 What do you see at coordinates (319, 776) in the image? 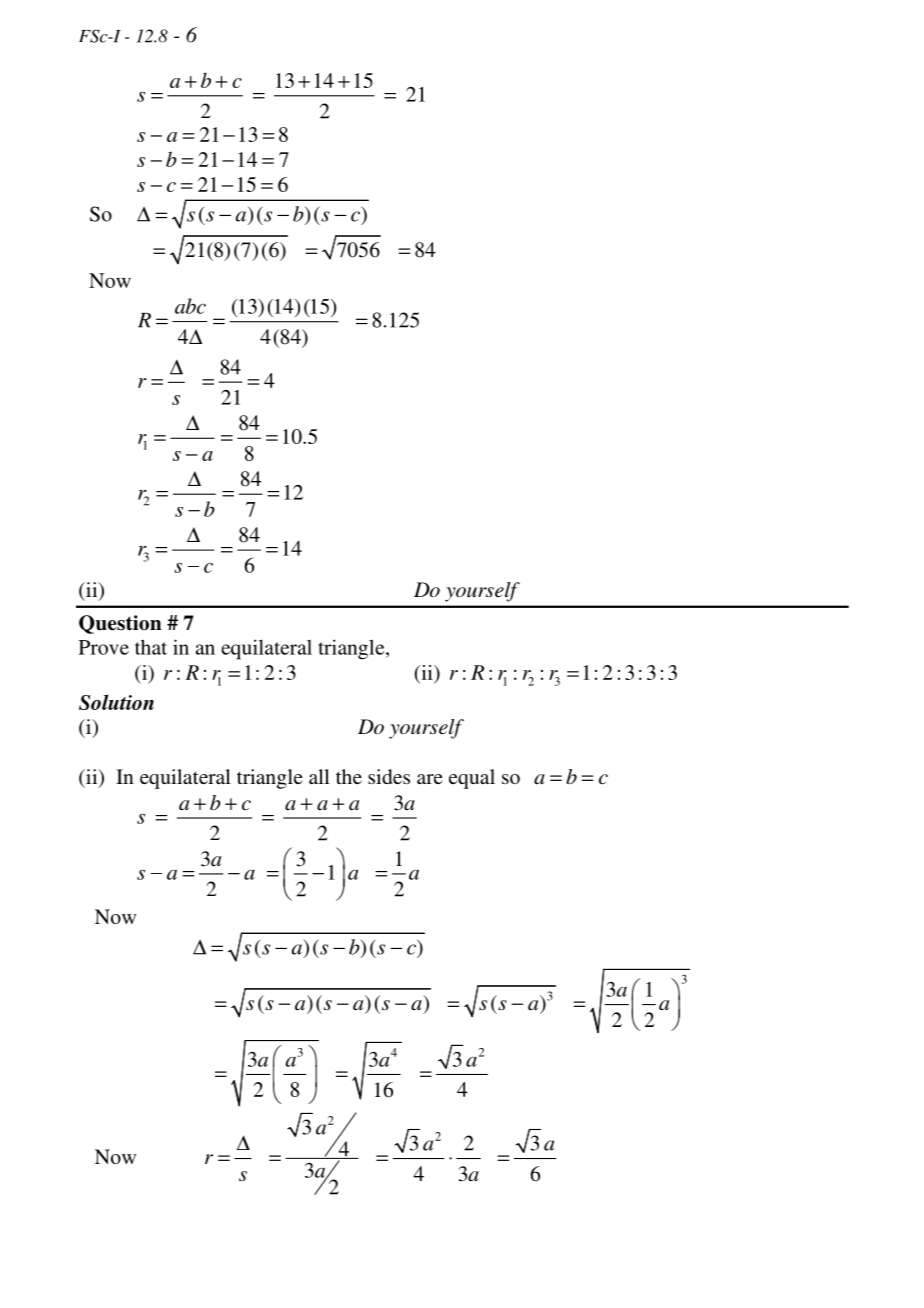
I see `all` at bounding box center [319, 776].
